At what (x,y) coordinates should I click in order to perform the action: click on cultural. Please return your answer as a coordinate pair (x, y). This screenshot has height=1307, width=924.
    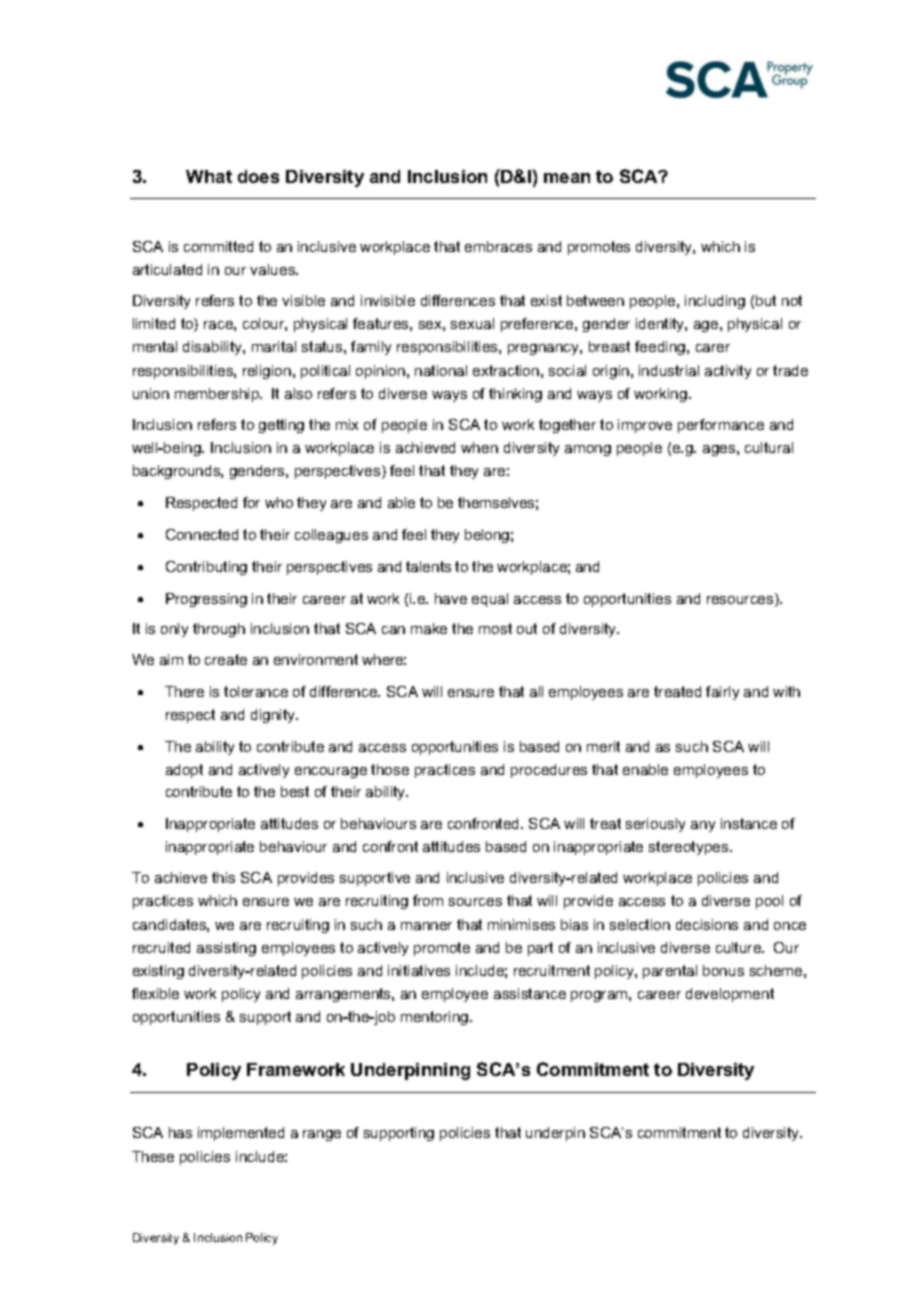
    Looking at the image, I should click on (769, 447).
